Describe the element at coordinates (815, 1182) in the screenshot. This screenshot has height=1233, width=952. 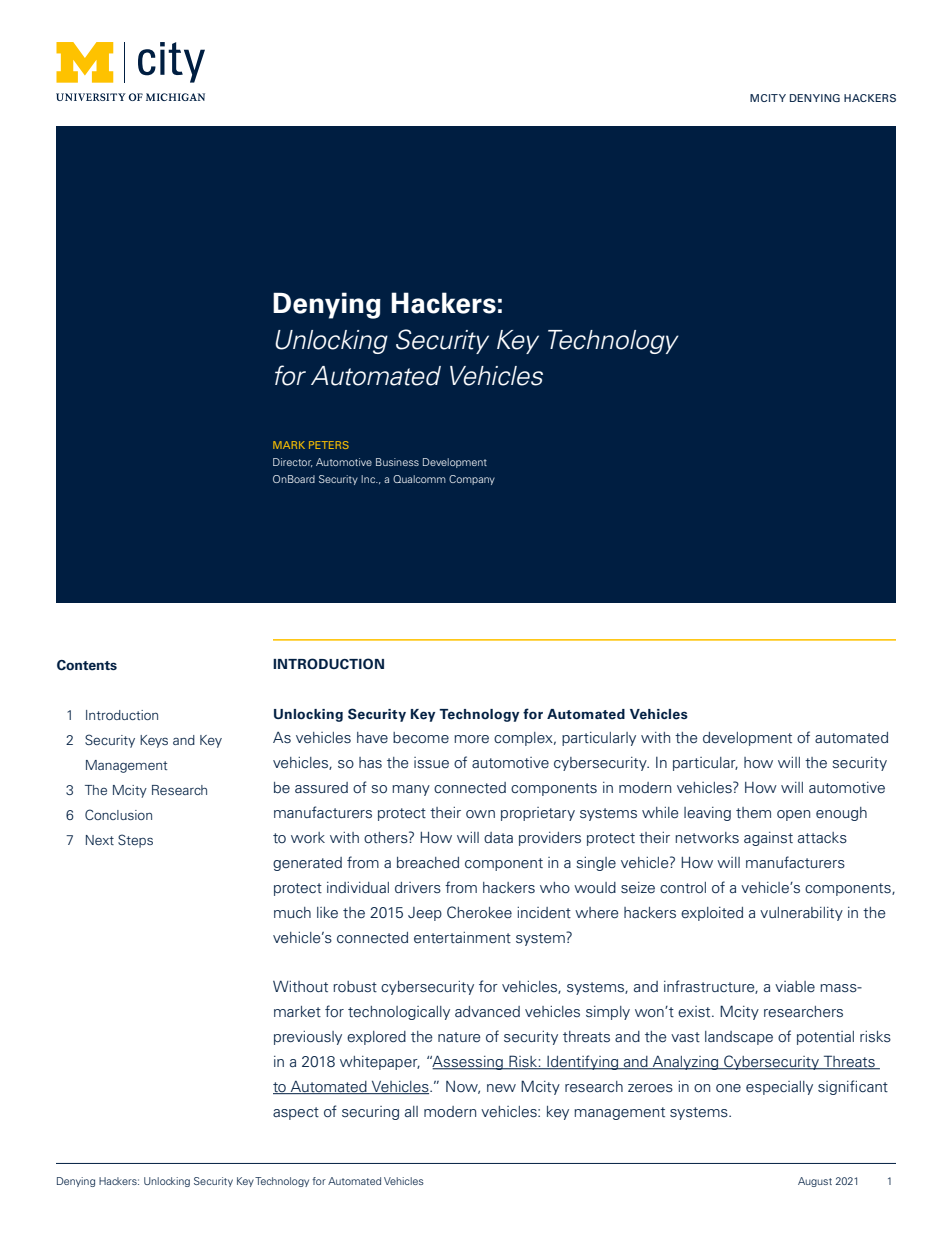
I see `August` at that location.
